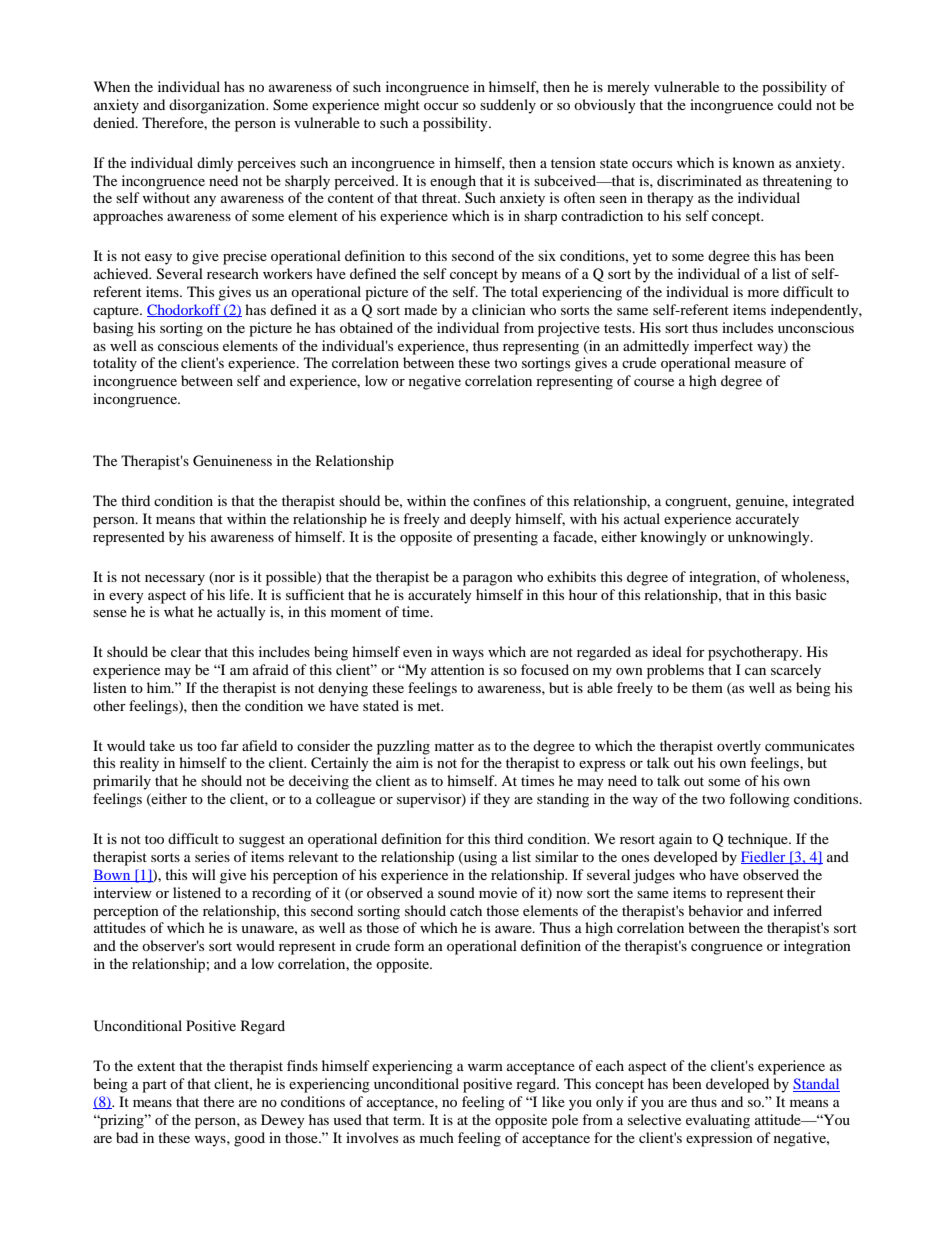  What do you see at coordinates (437, 1137) in the image?
I see `much` at bounding box center [437, 1137].
